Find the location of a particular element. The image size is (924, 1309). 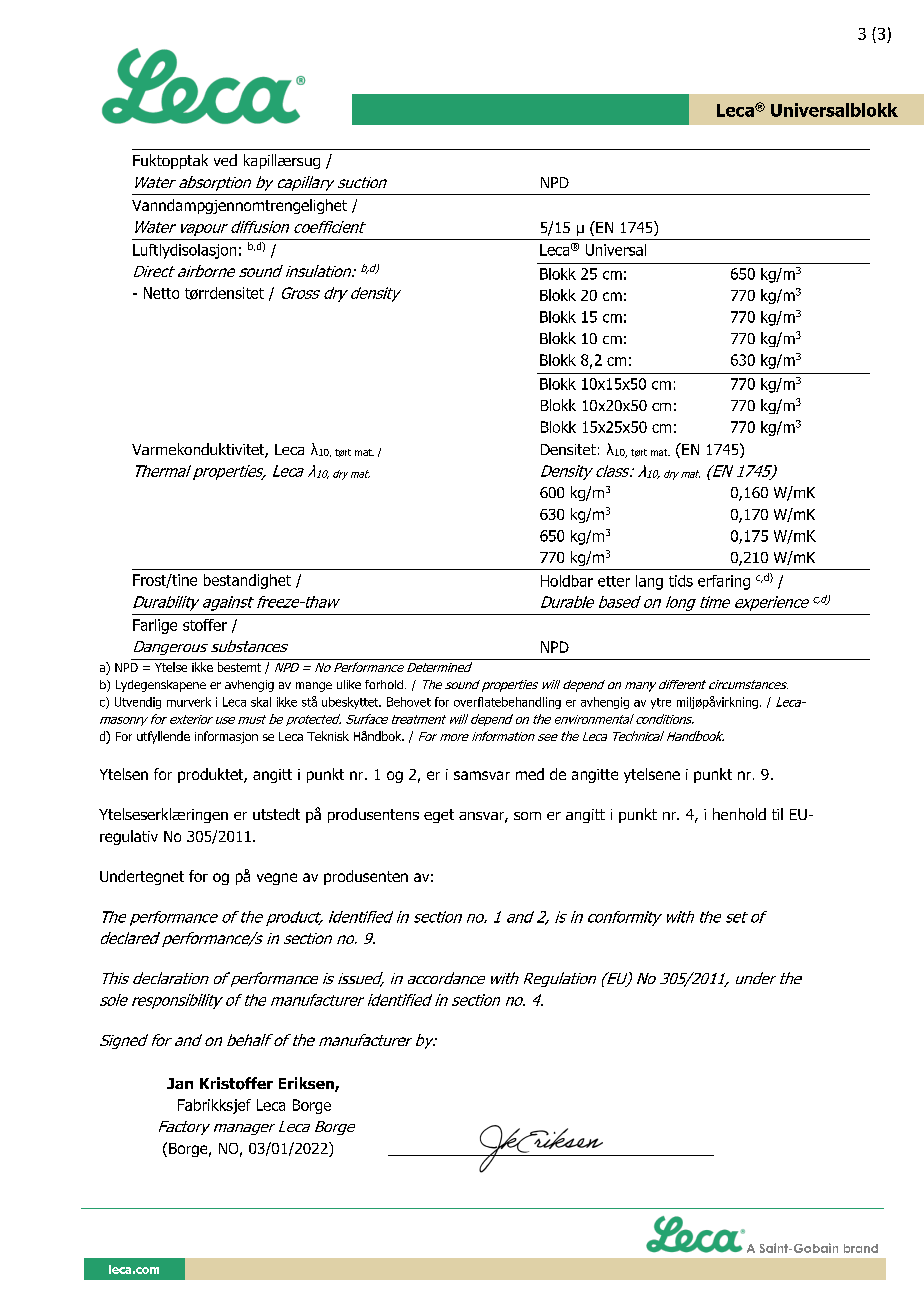

ved is located at coordinates (225, 160).
